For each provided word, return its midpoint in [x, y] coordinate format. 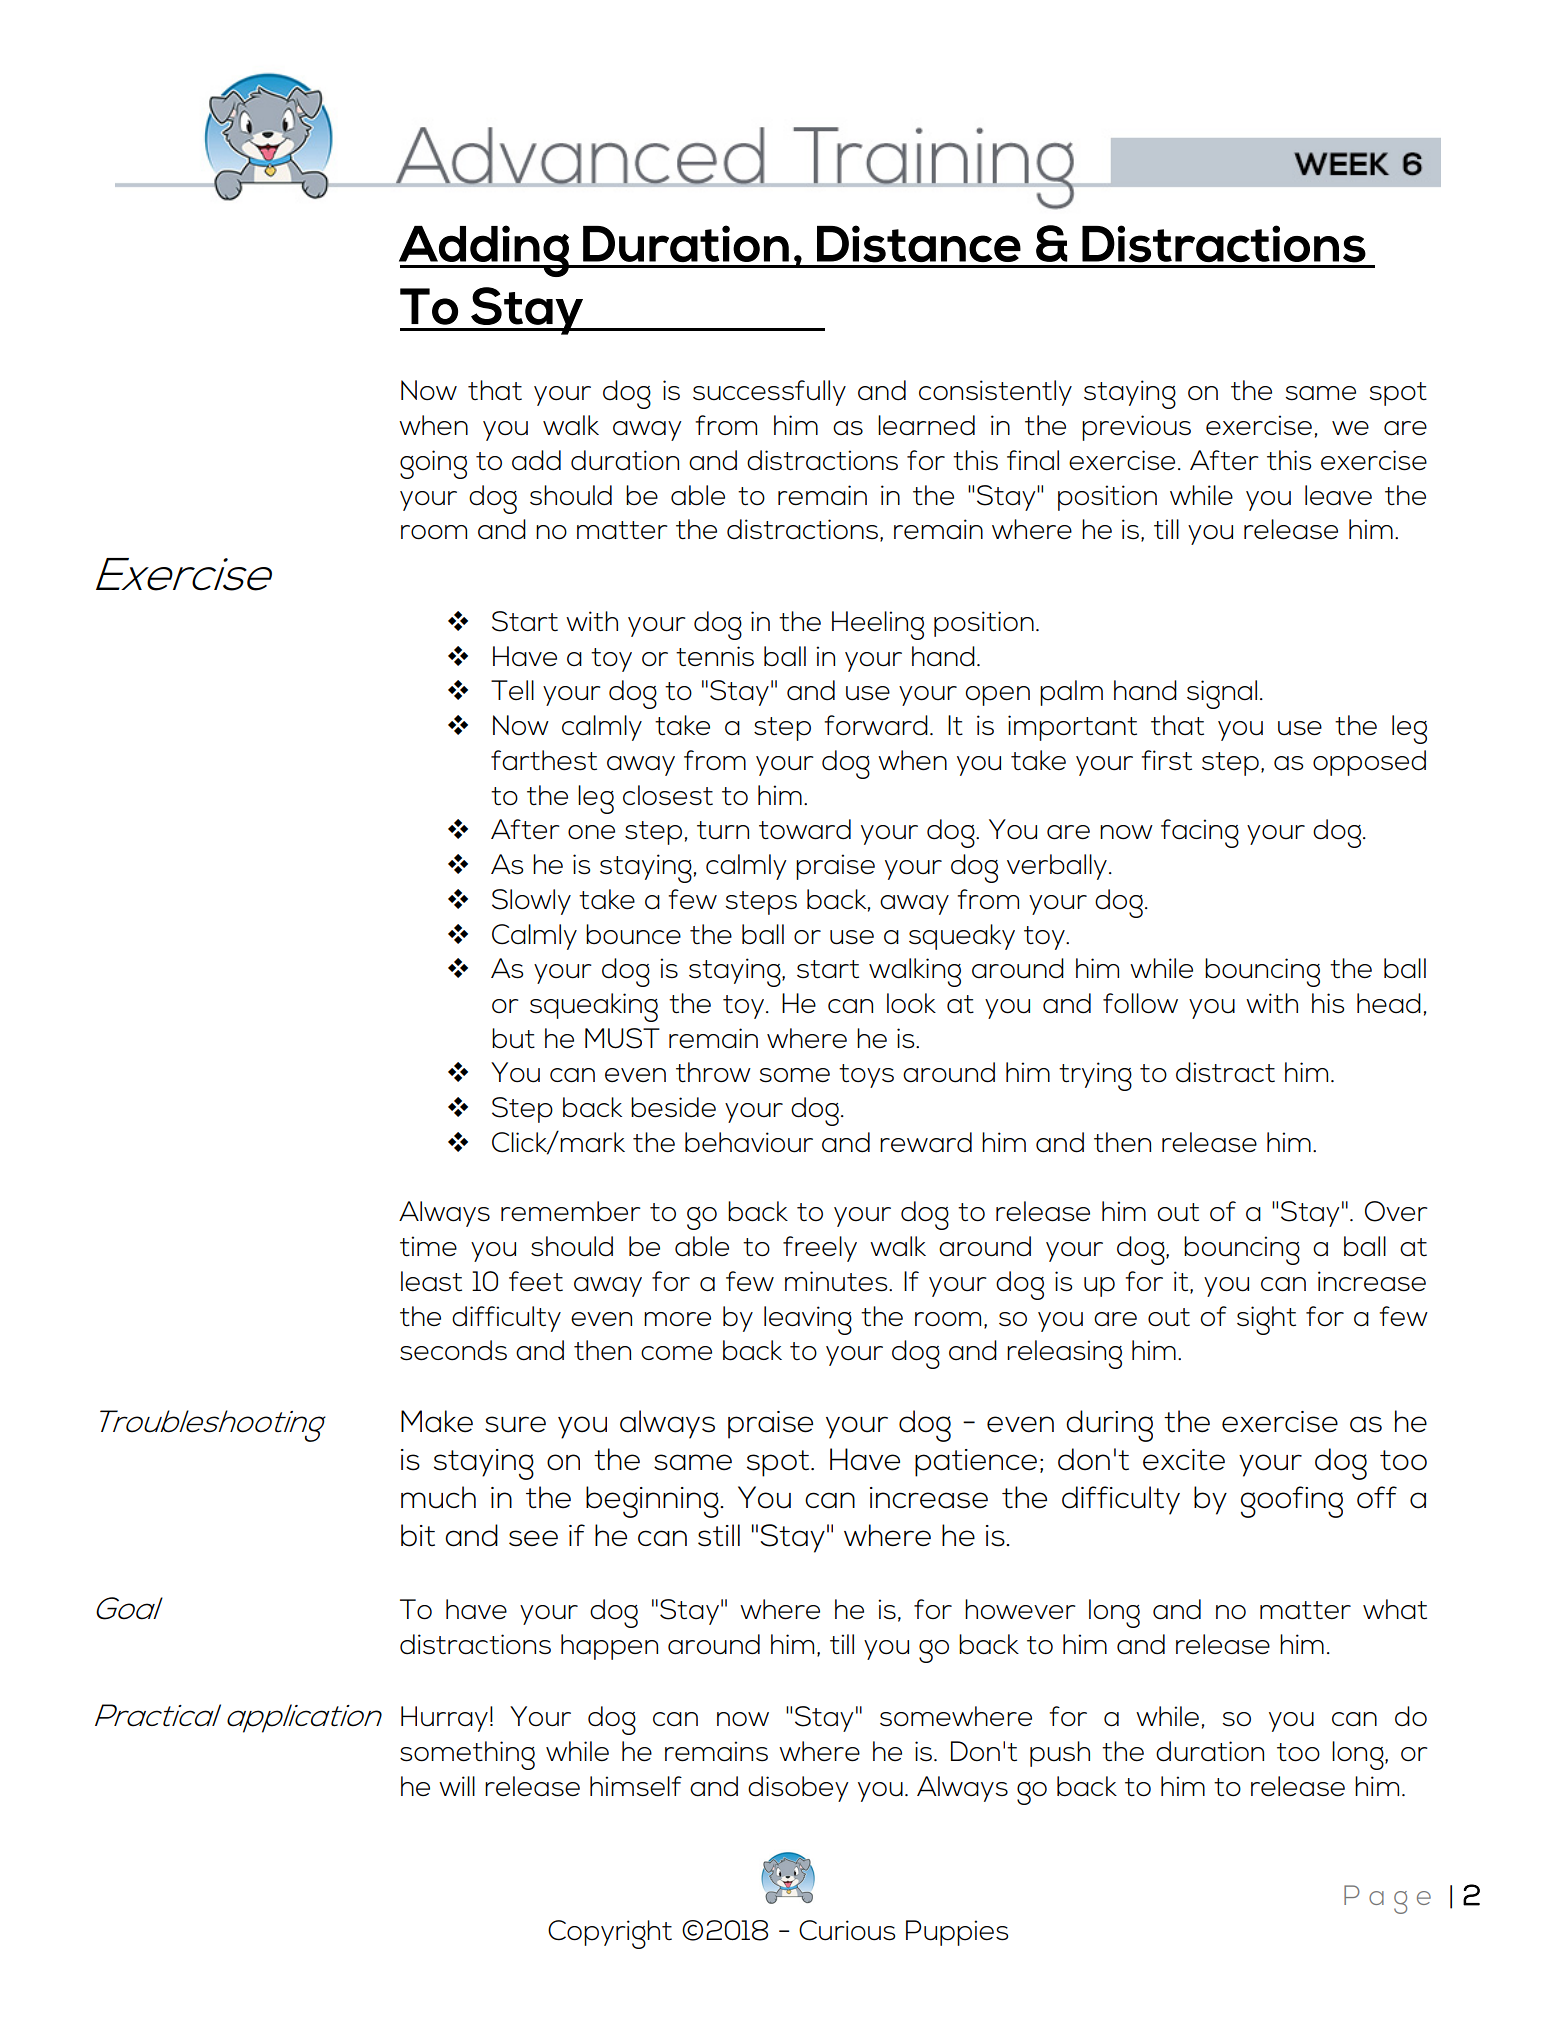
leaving [808, 1320]
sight [1266, 1320]
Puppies [957, 1933]
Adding [485, 251]
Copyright [610, 1934]
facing [1200, 833]
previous [1136, 428]
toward [805, 829]
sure [515, 1424]
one [591, 832]
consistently [995, 393]
